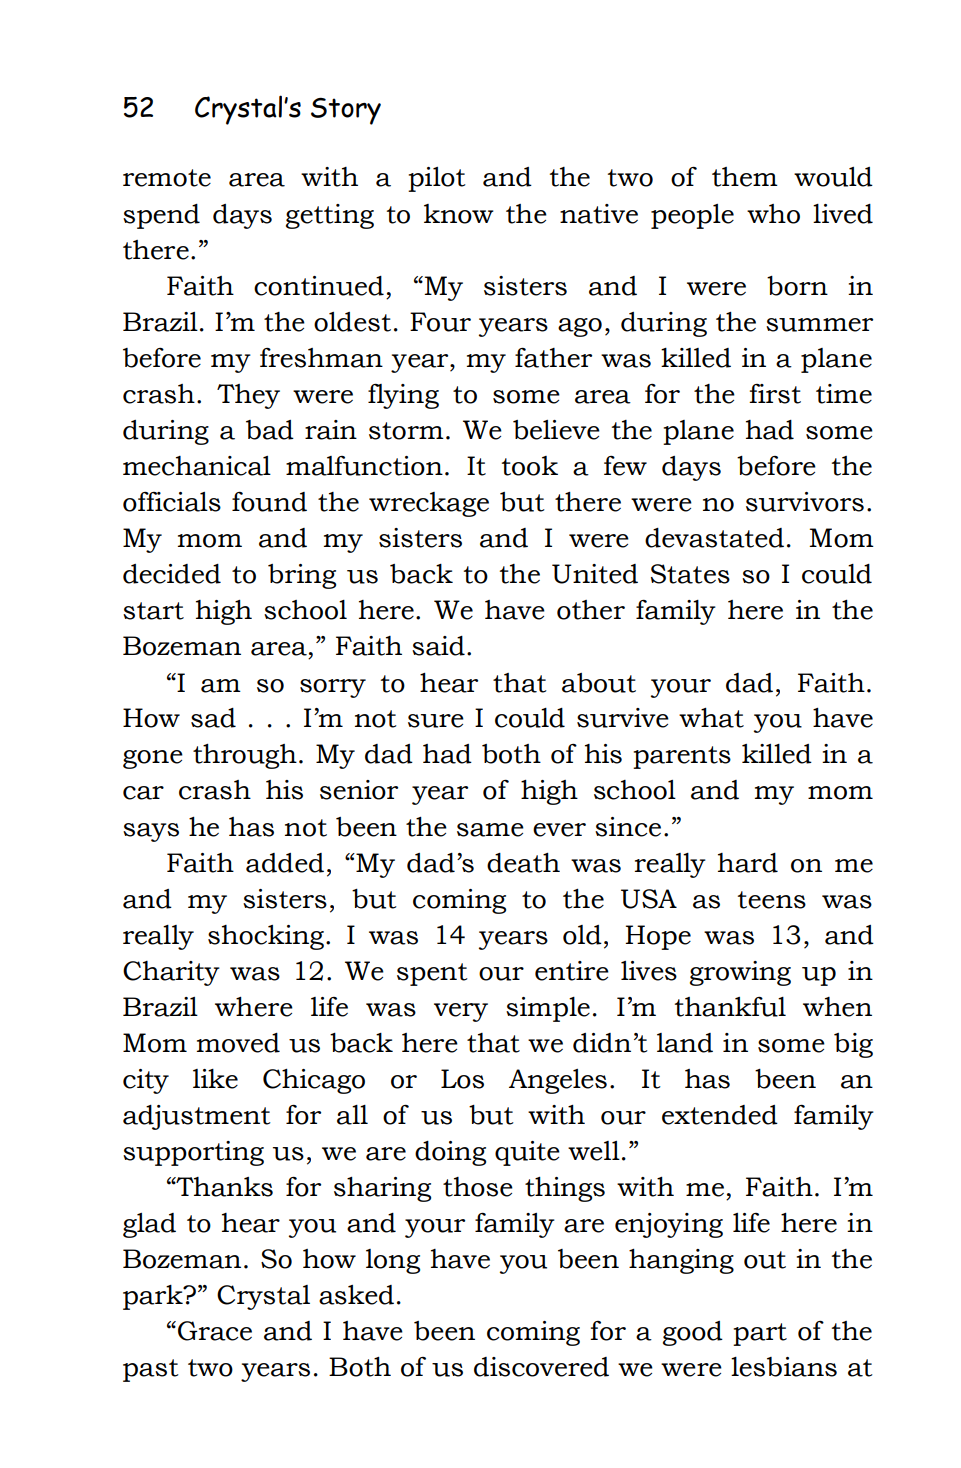 The width and height of the screenshot is (961, 1468). I want to click on remote, so click(167, 178).
